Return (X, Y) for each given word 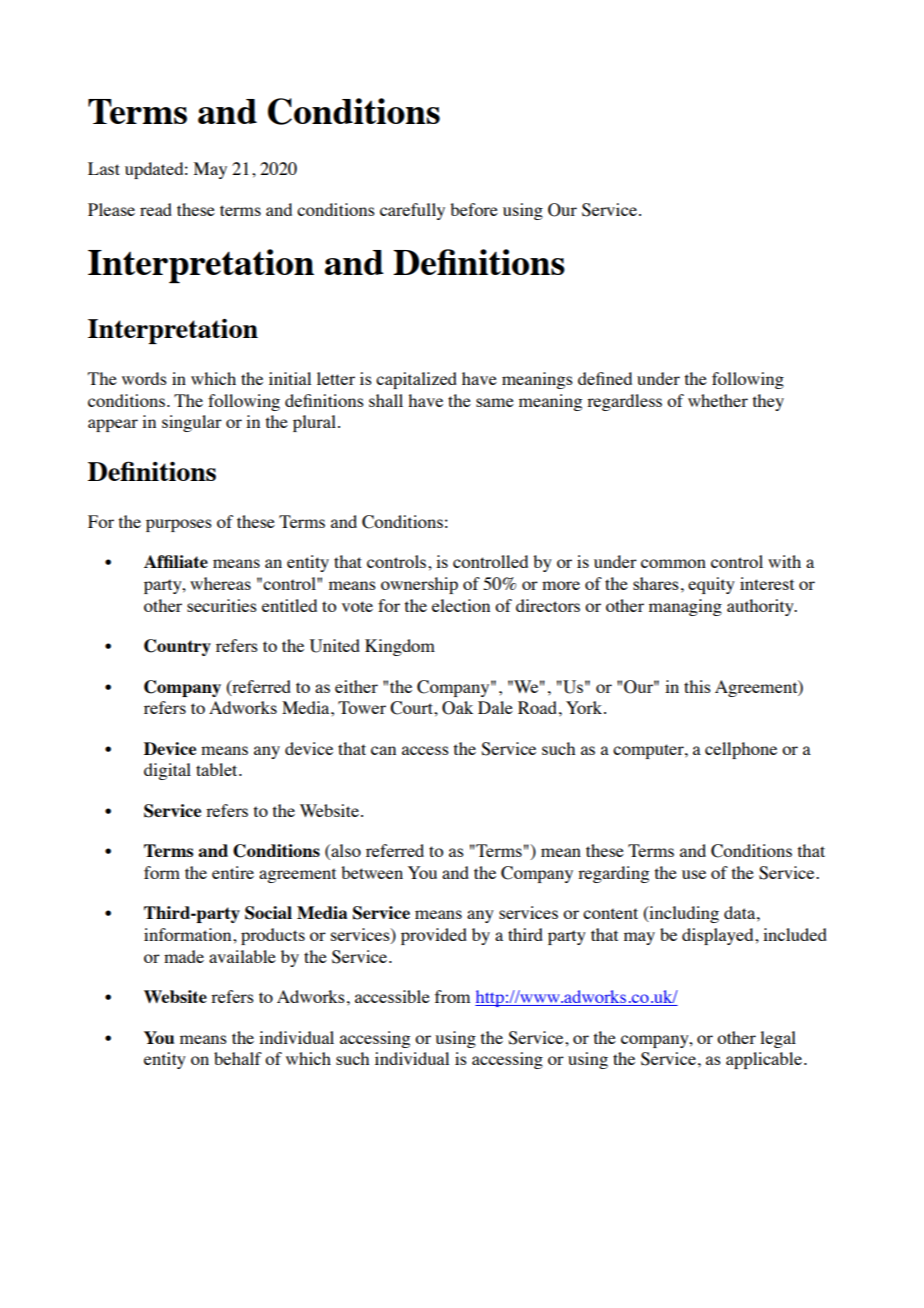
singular (192, 423)
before (474, 209)
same (495, 402)
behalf (238, 1058)
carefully (412, 211)
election (461, 605)
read (156, 209)
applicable (764, 1060)
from (452, 996)
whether (718, 400)
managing (685, 607)
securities (222, 605)
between (372, 872)
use (694, 874)
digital (167, 771)
